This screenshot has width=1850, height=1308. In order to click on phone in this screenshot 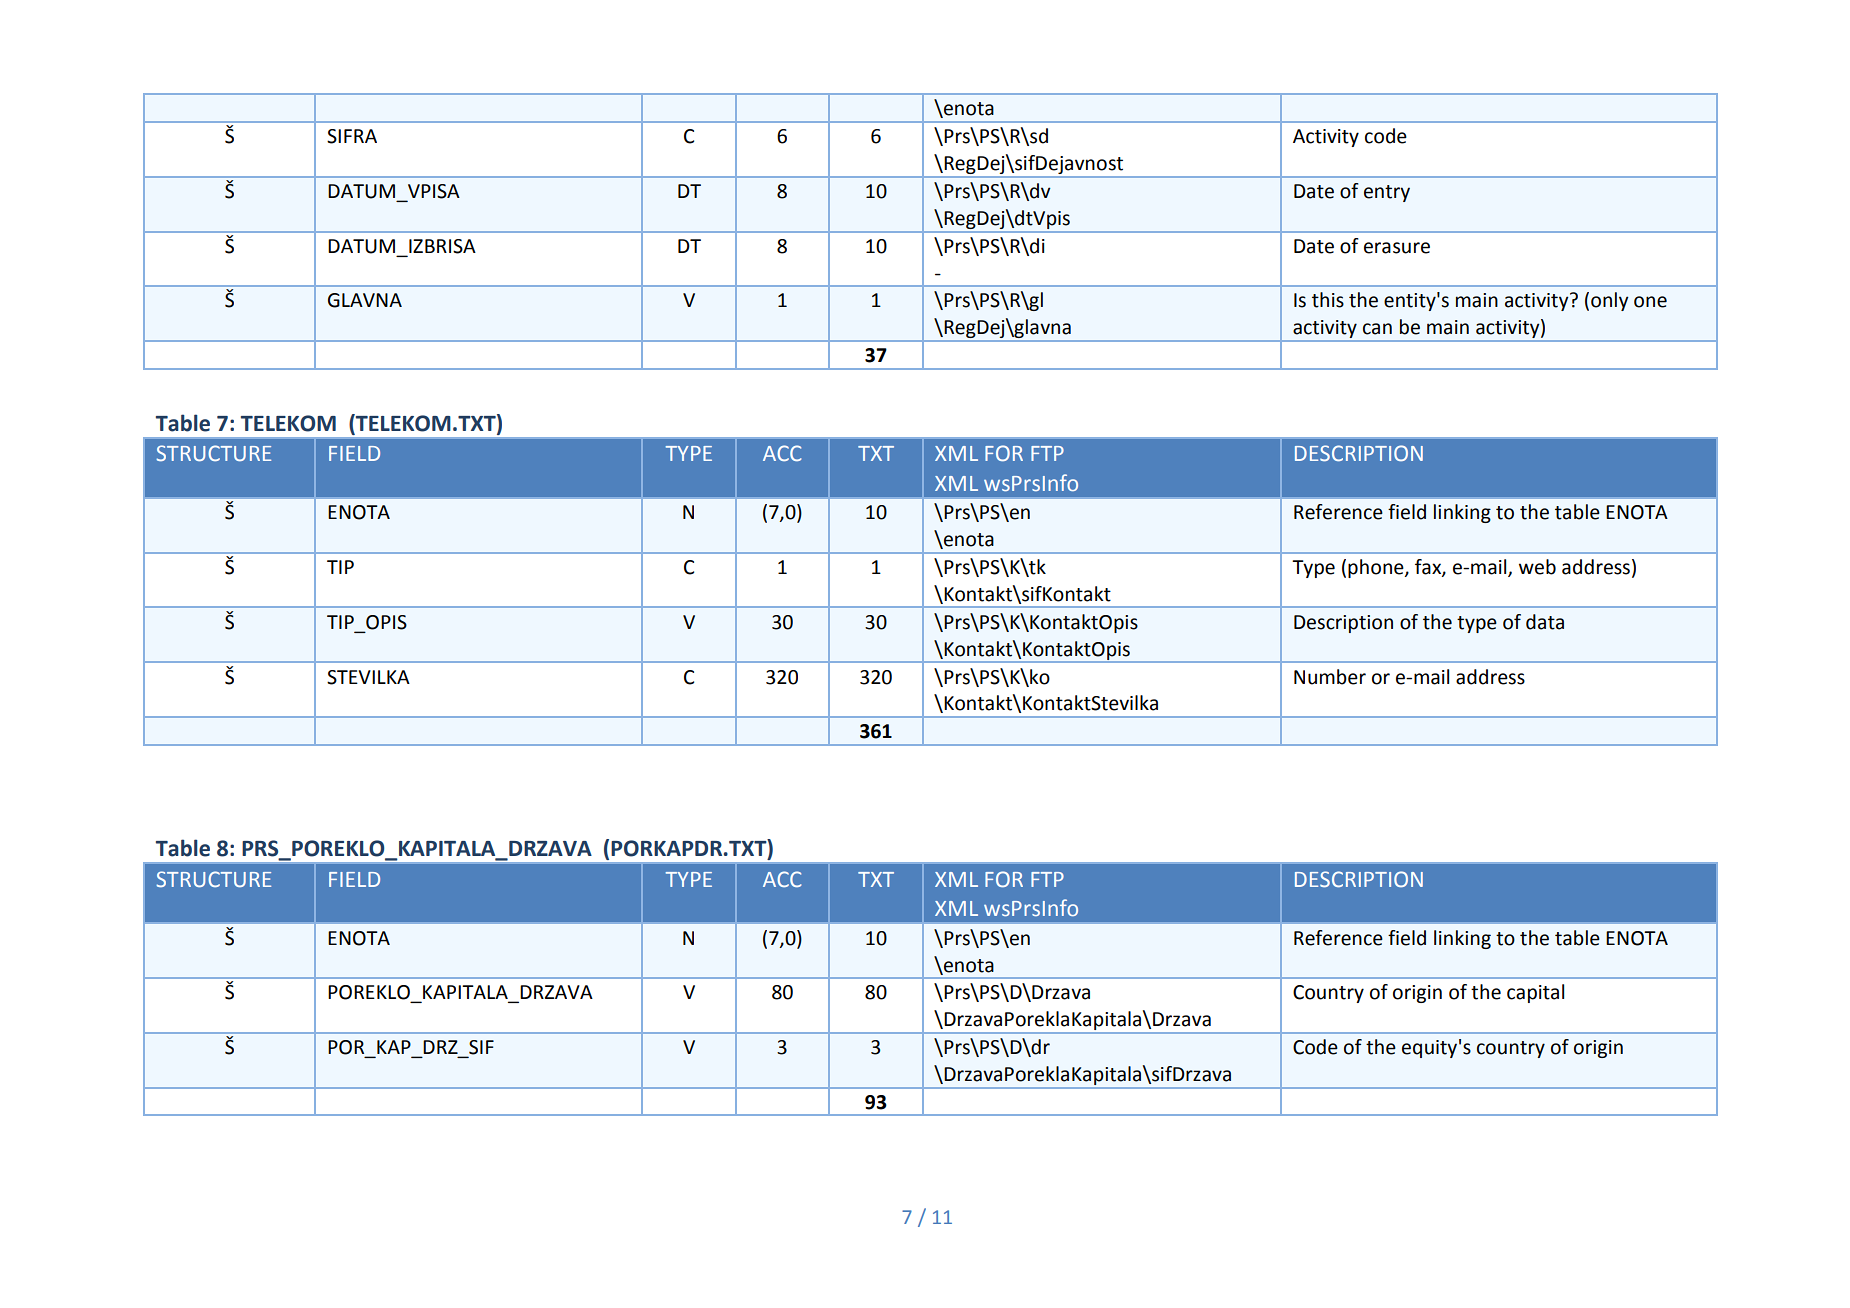, I will do `click(1377, 568)`.
